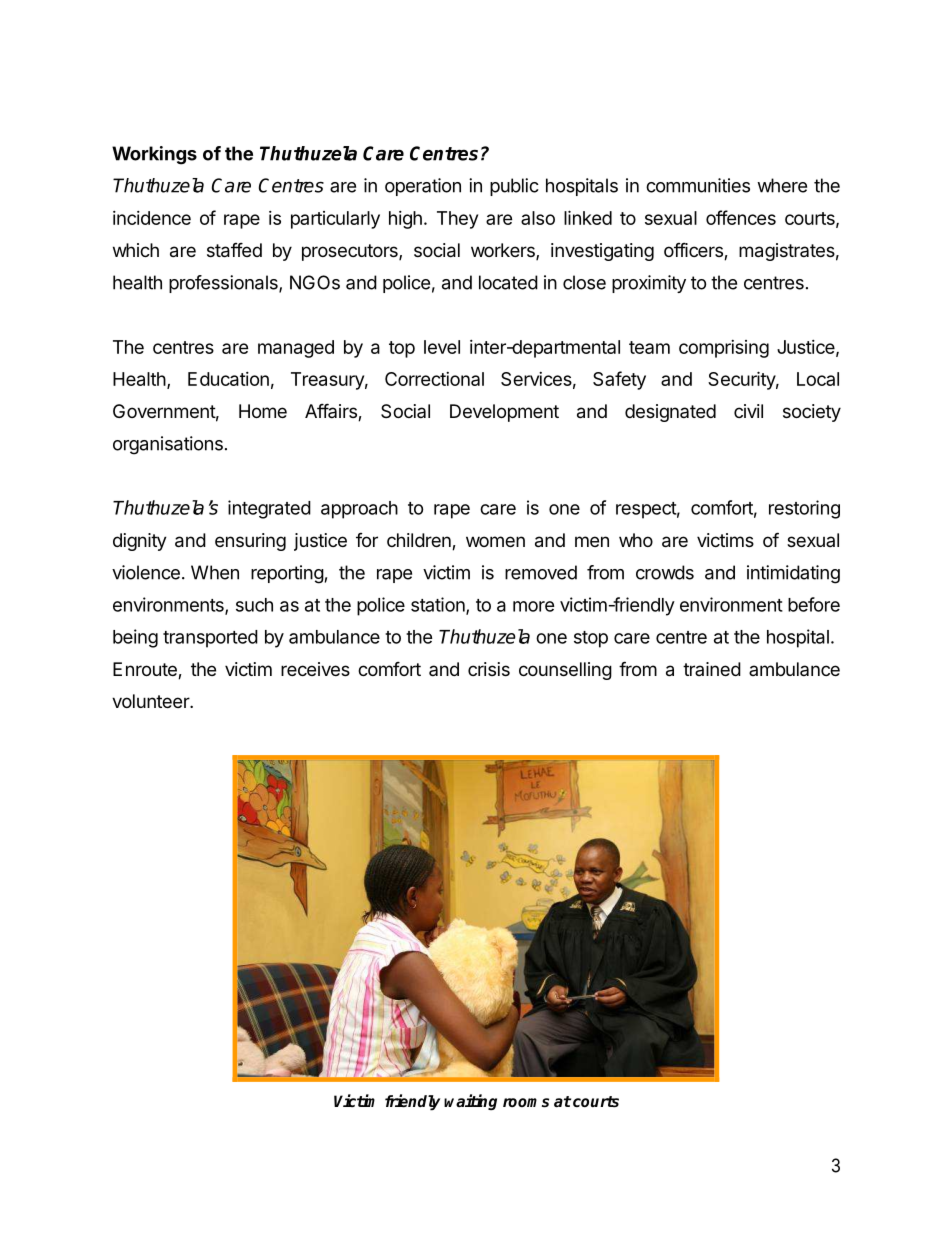 This screenshot has height=1233, width=952. What do you see at coordinates (470, 1102) in the screenshot?
I see `waiting` at bounding box center [470, 1102].
